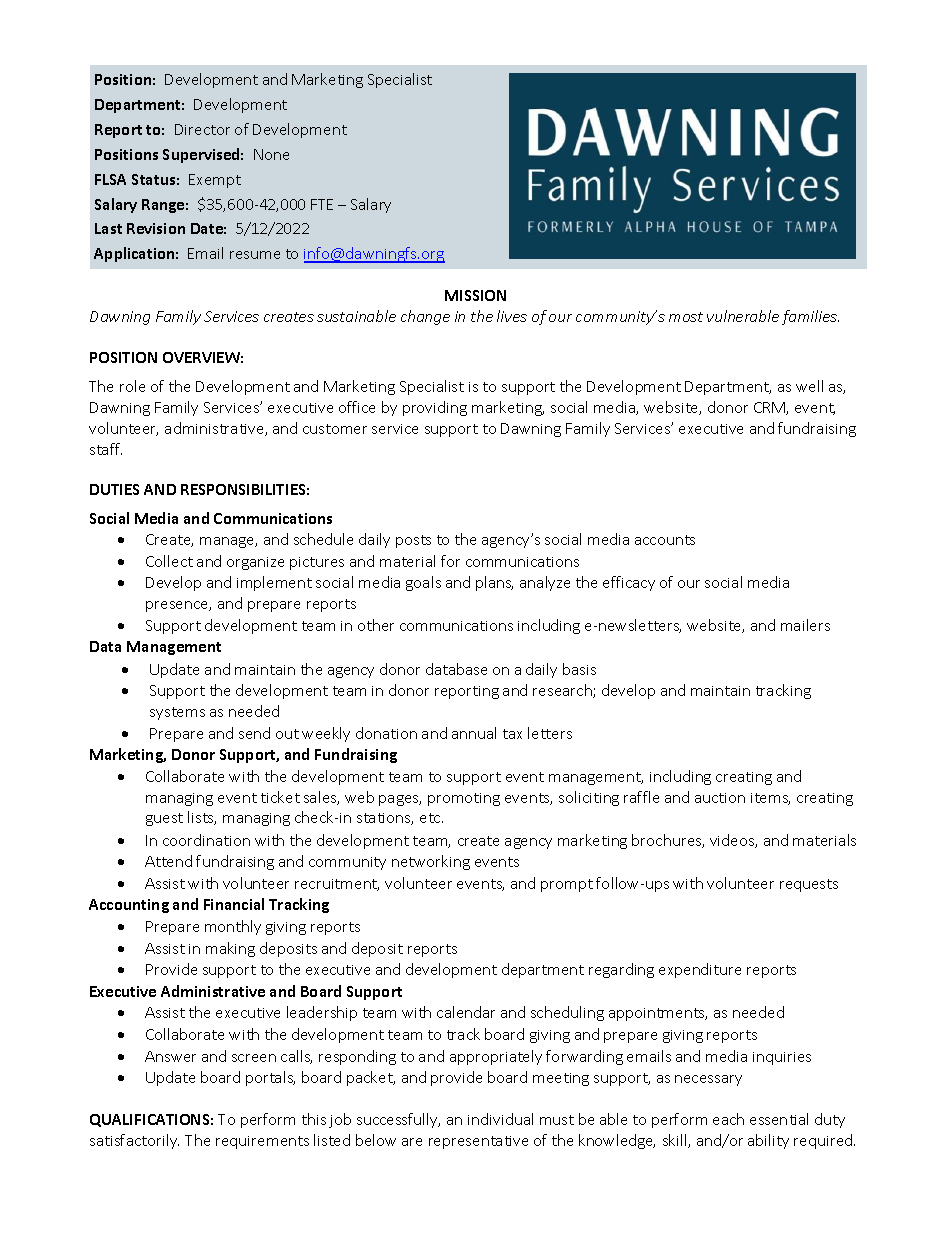 This screenshot has height=1233, width=952. Describe the element at coordinates (114, 489) in the screenshot. I see `DUTIES` at that location.
